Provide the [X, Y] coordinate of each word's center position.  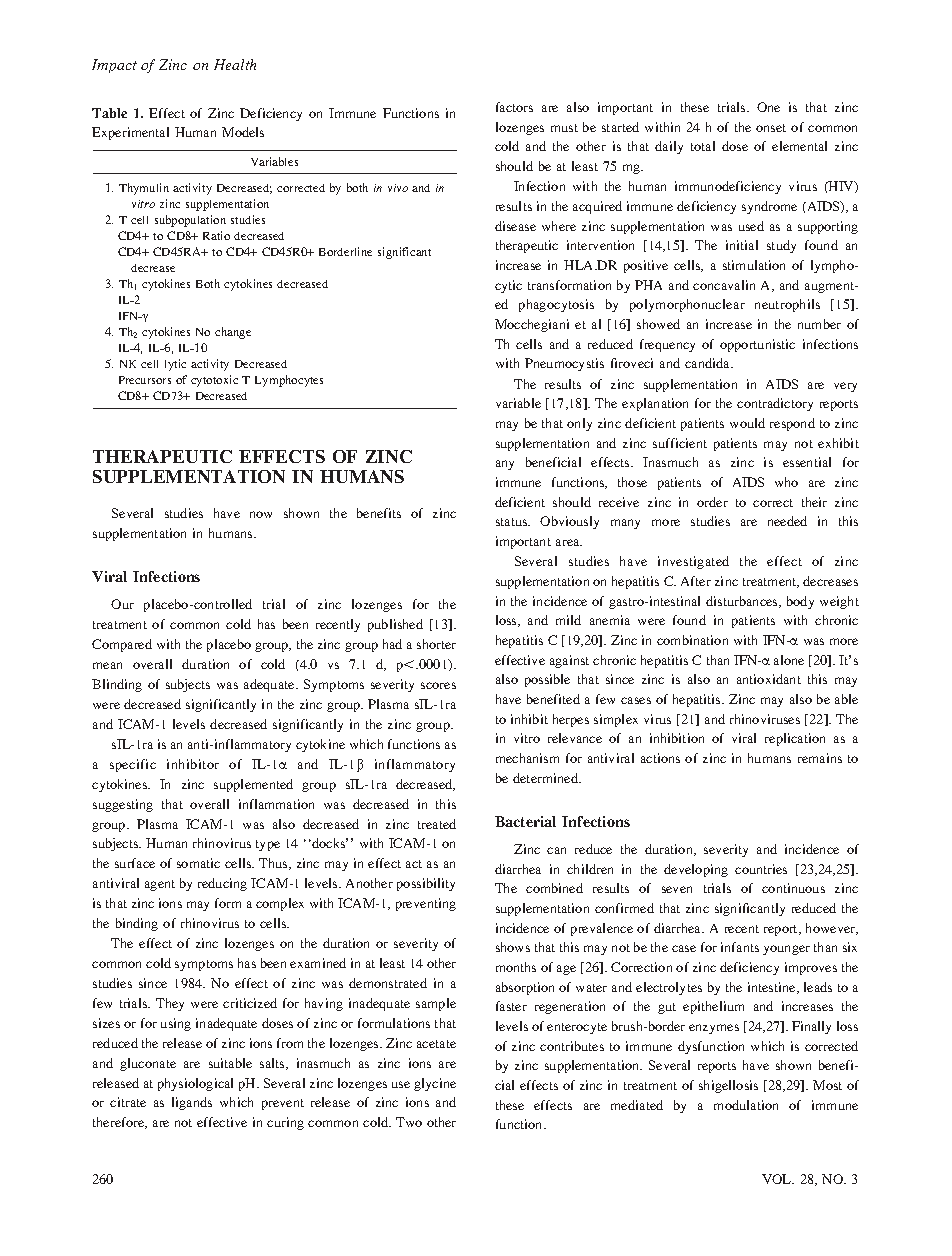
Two [409, 1122]
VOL [778, 1179]
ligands [192, 1103]
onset [771, 128]
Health [235, 64]
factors [514, 107]
